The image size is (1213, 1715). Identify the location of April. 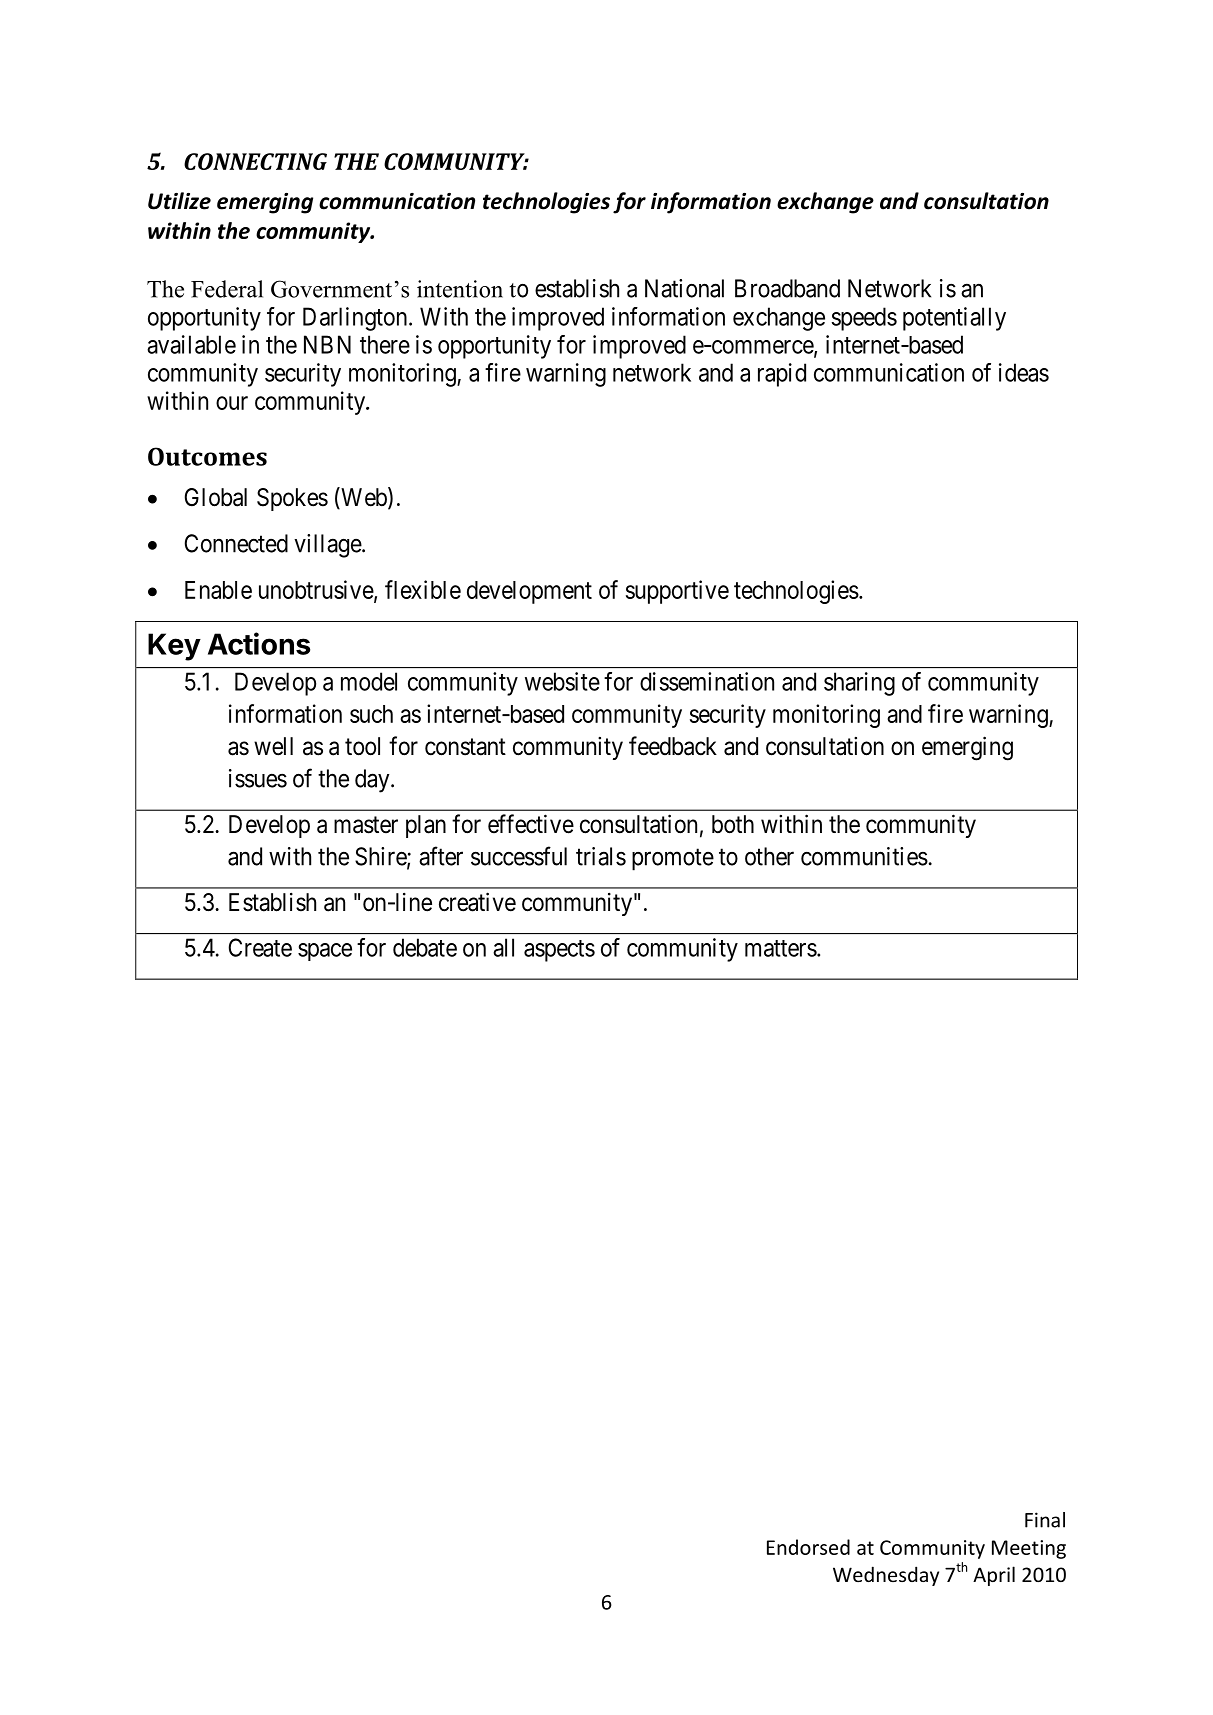
(994, 1576).
